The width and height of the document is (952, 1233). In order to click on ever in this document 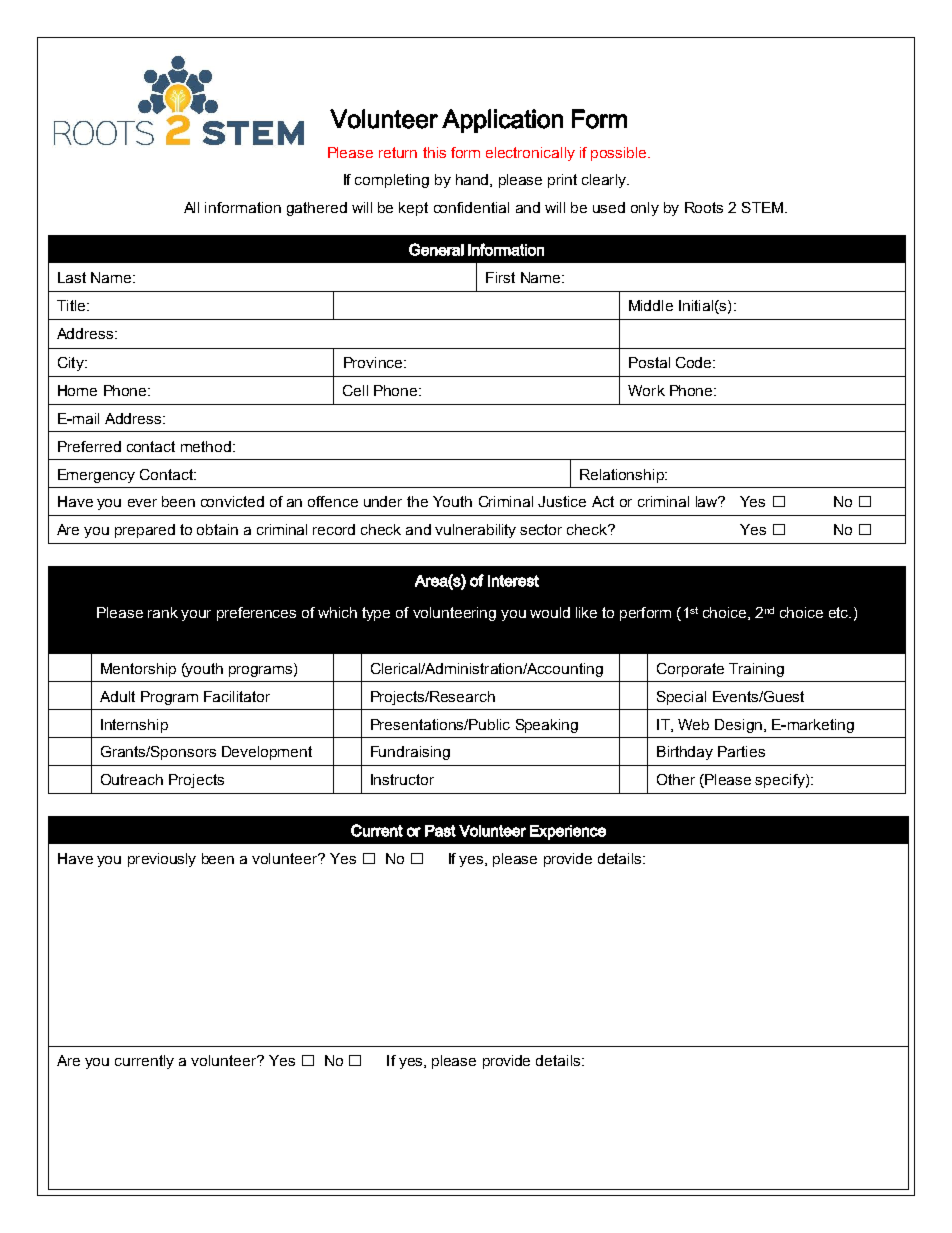, I will do `click(142, 503)`.
